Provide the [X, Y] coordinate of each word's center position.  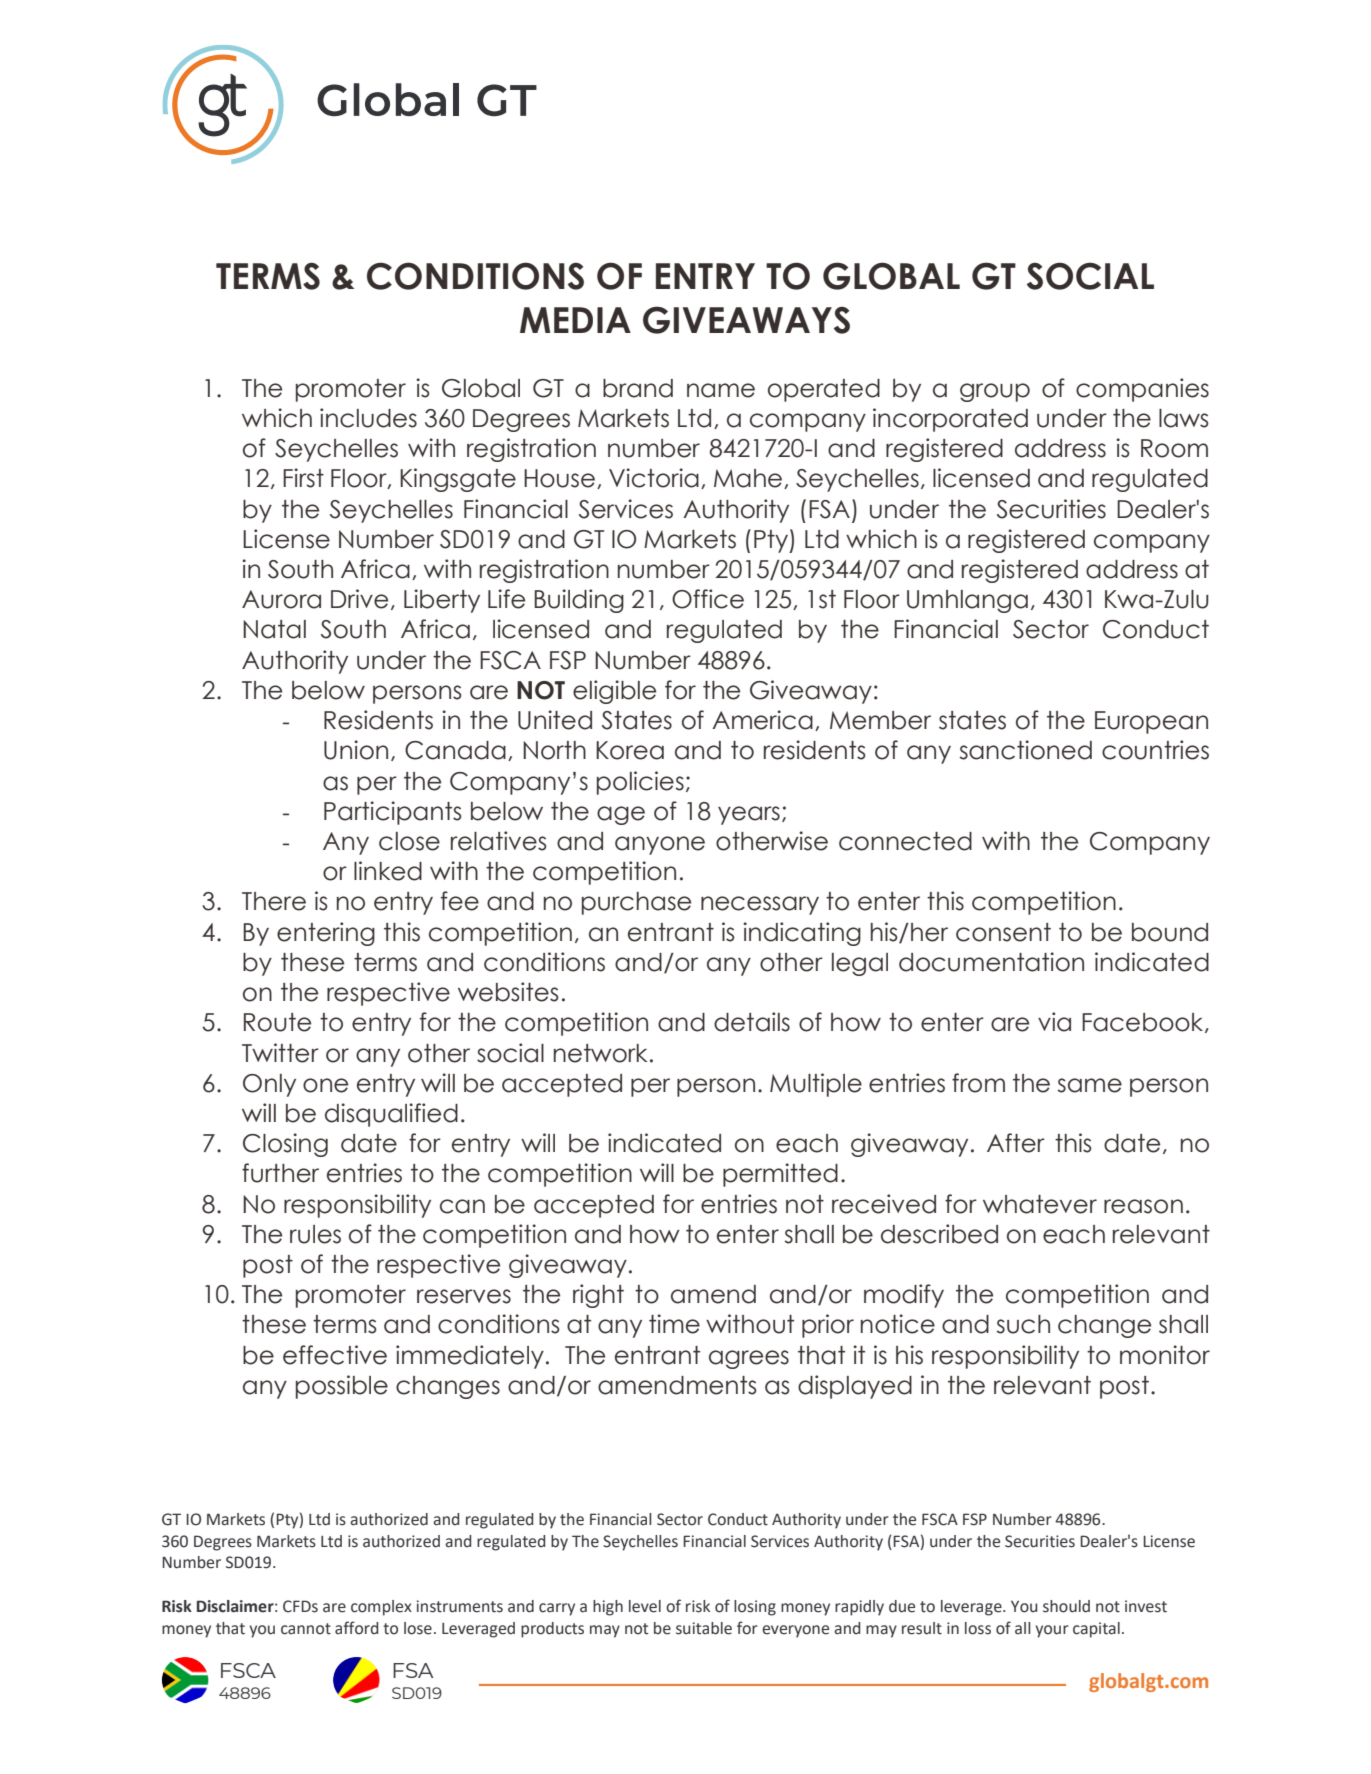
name [721, 390]
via [1054, 1022]
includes [368, 418]
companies [1142, 390]
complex [381, 1608]
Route [277, 1022]
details [752, 1022]
